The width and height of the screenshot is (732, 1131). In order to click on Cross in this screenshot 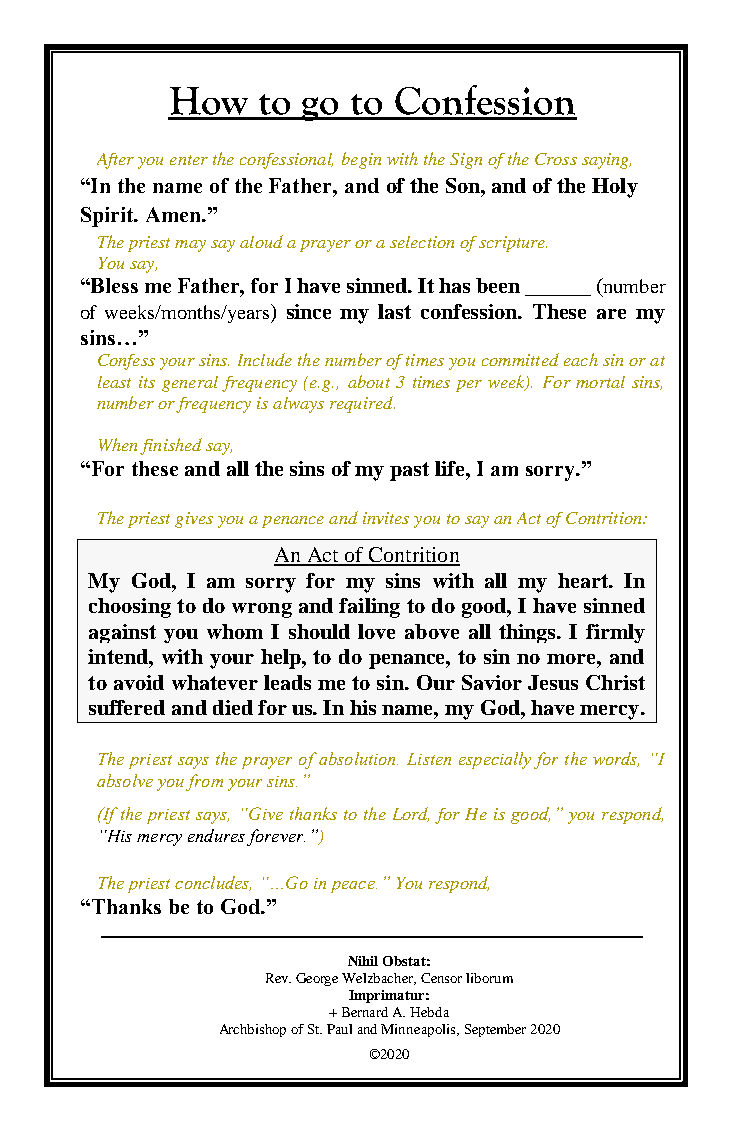, I will do `click(556, 159)`.
